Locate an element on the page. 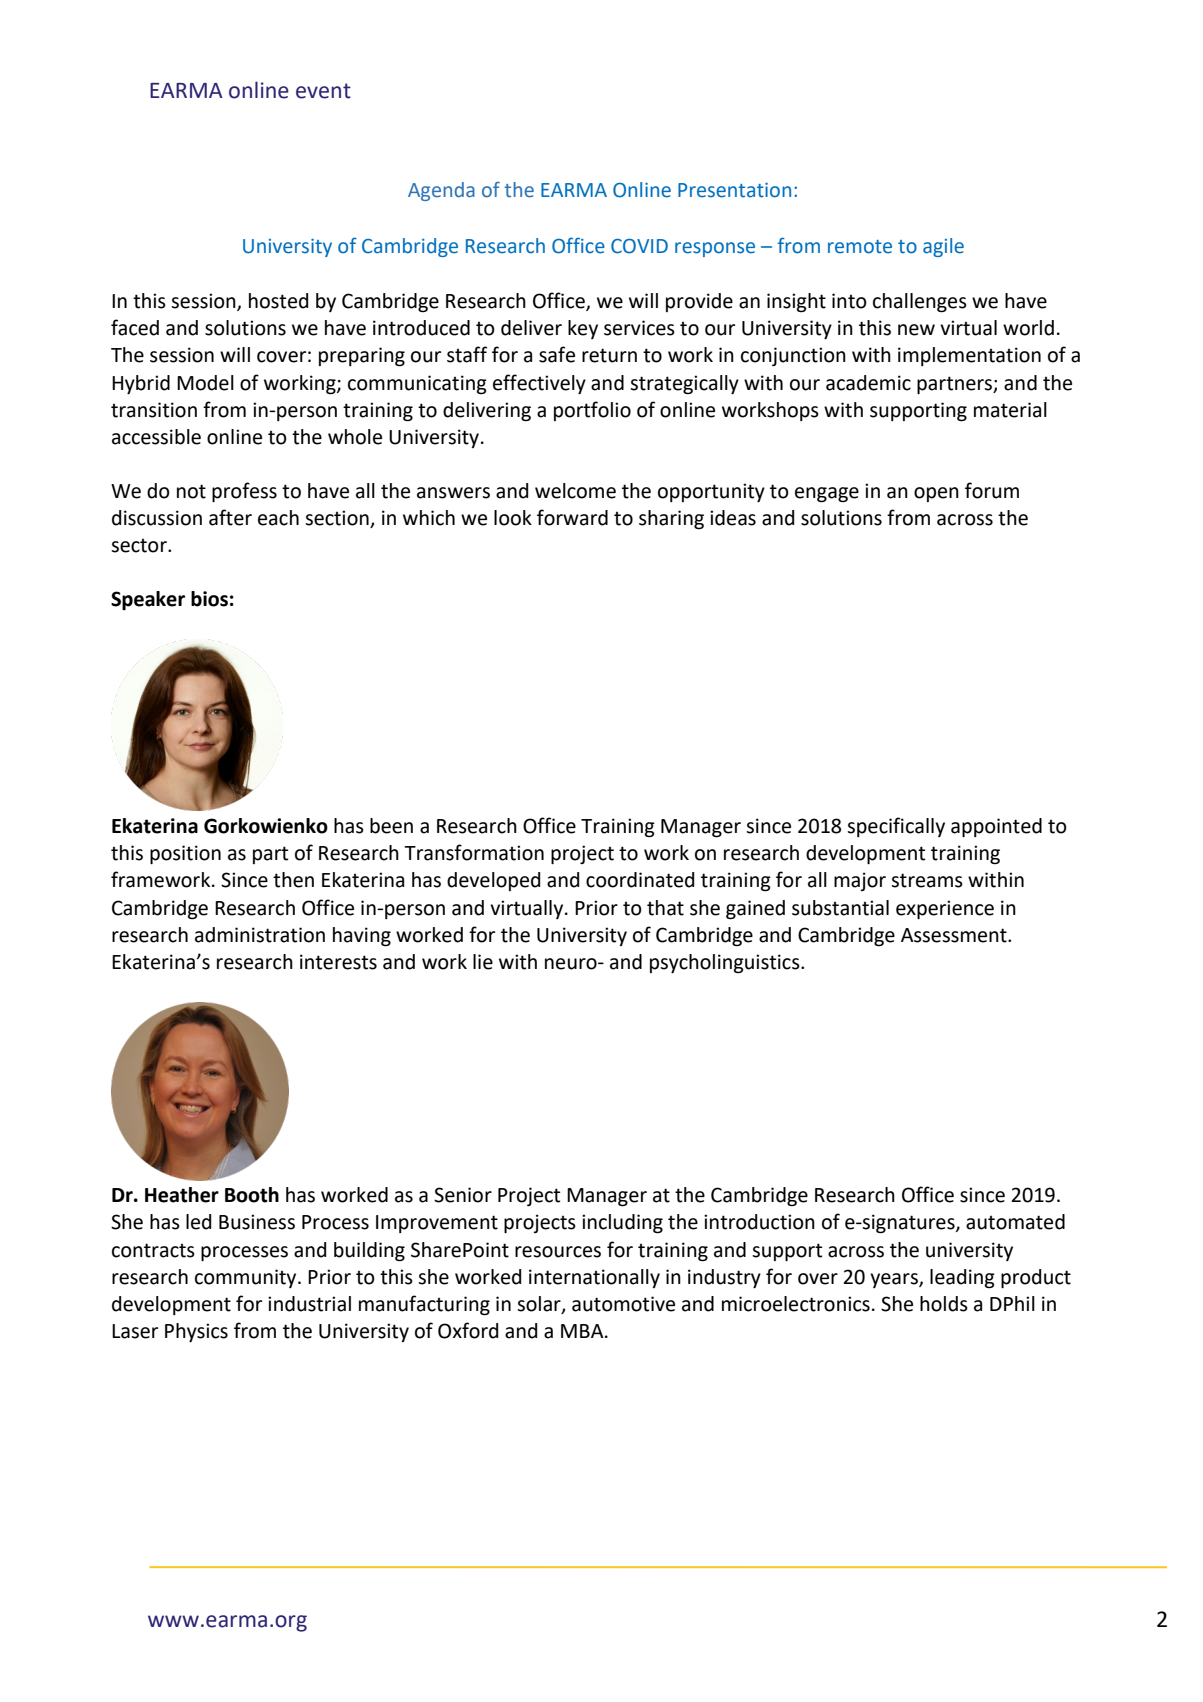 This document has height=1702, width=1203. specifically is located at coordinates (896, 827).
